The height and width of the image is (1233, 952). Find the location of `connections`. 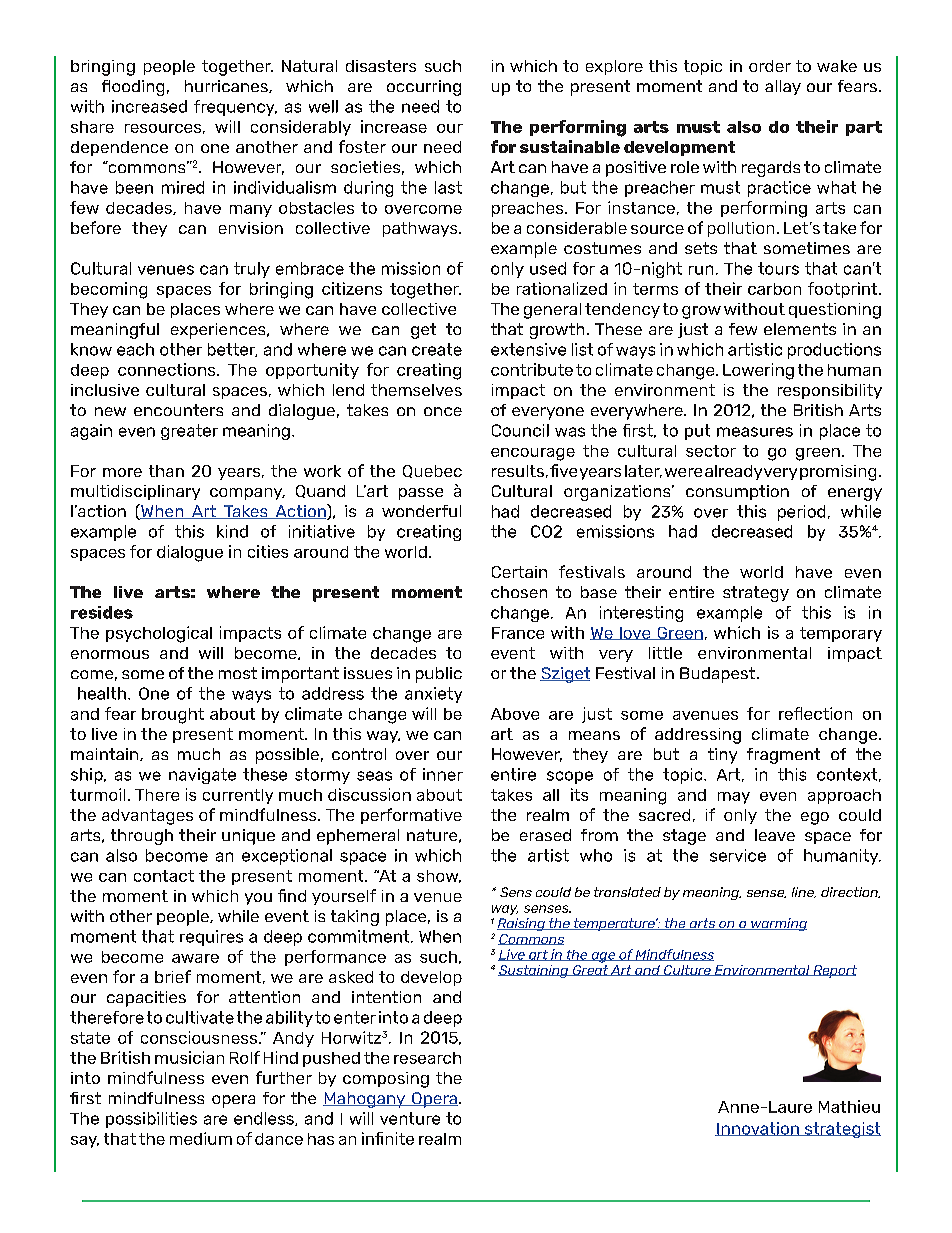

connections is located at coordinates (168, 369).
